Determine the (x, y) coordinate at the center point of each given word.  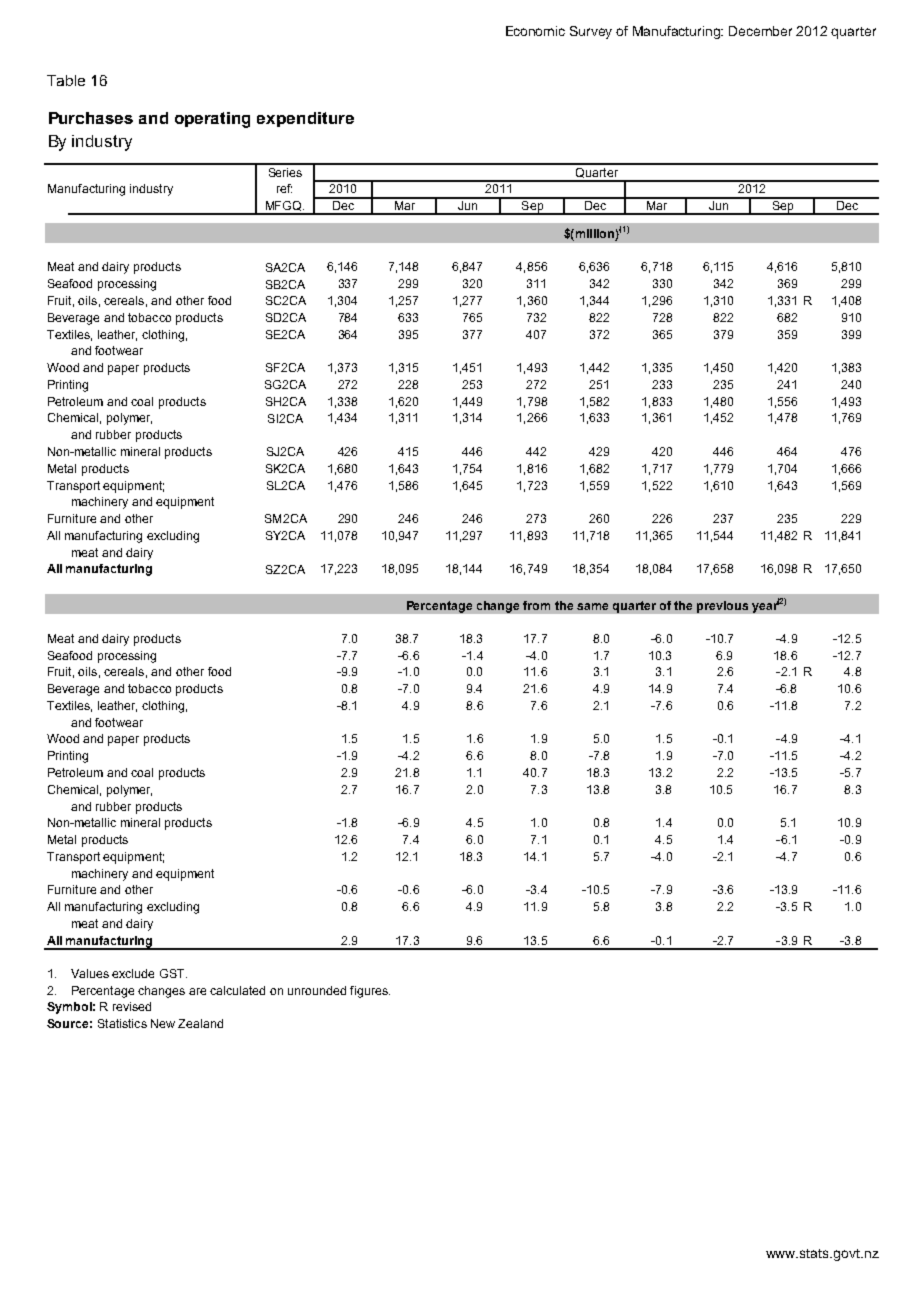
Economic (535, 31)
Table (66, 80)
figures (370, 992)
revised (132, 1006)
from (536, 605)
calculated (237, 990)
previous (722, 607)
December (760, 31)
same (592, 606)
